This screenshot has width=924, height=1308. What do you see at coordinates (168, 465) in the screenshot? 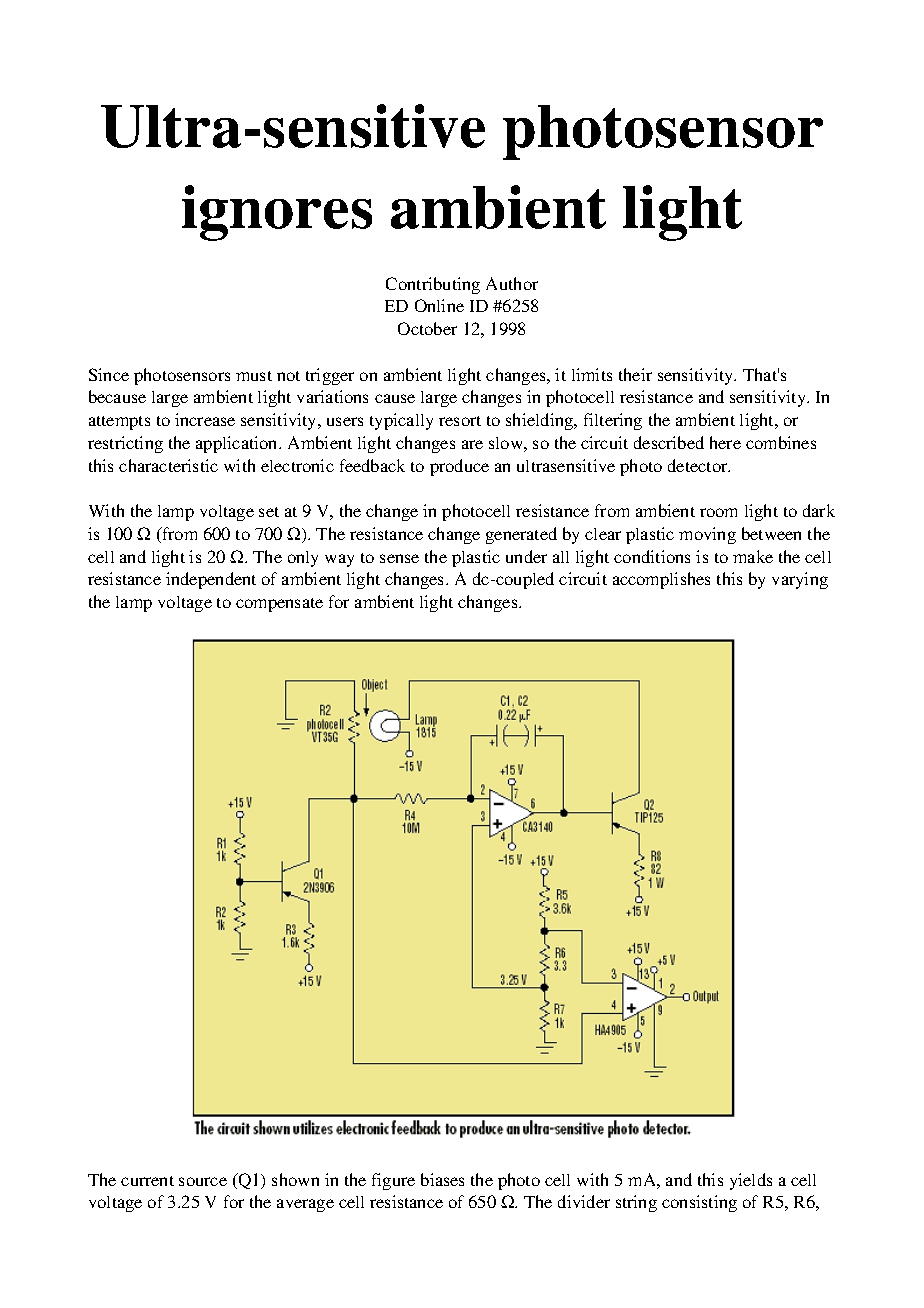
I see `characteristic` at bounding box center [168, 465].
